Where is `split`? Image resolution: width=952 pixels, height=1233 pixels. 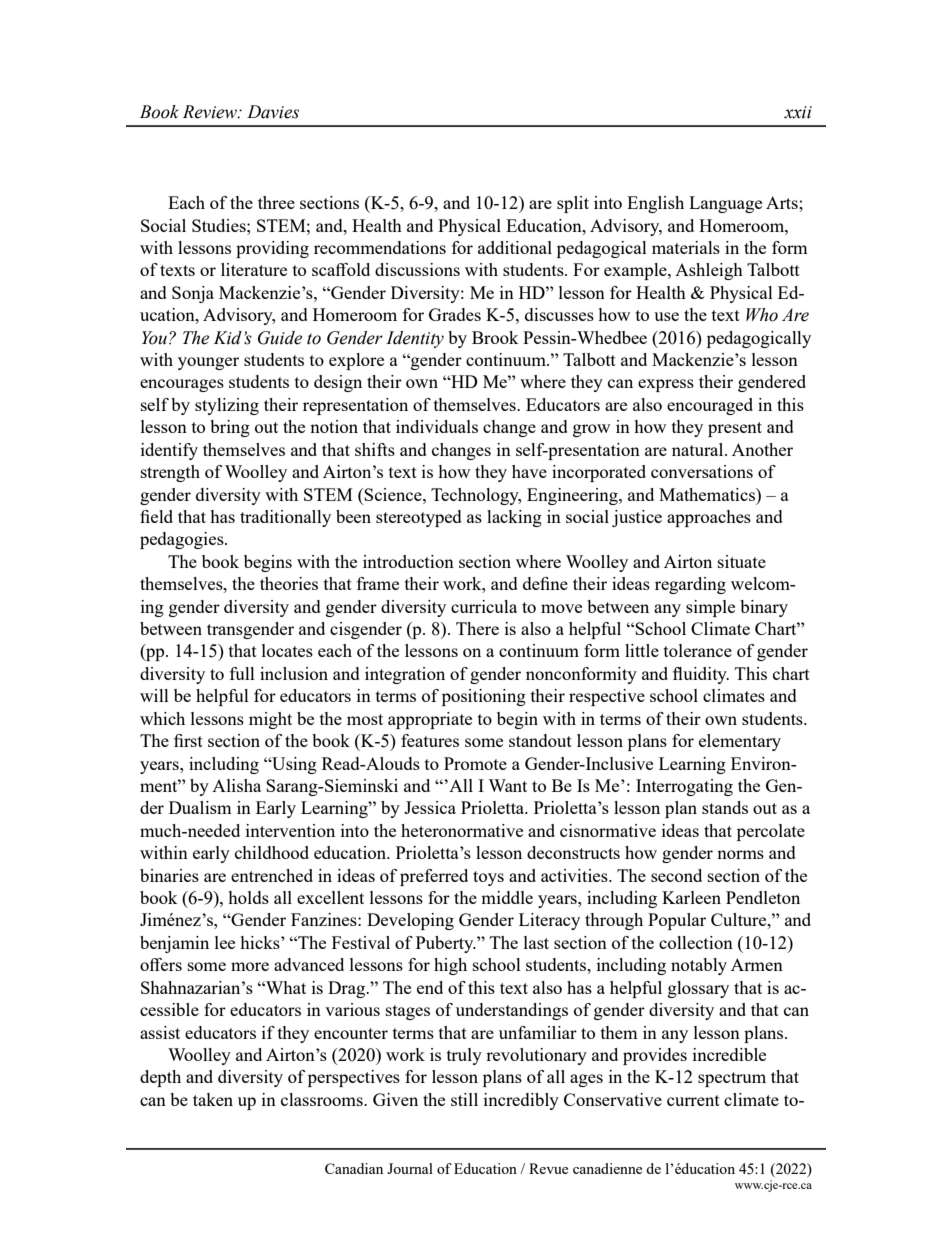
split is located at coordinates (573, 204).
